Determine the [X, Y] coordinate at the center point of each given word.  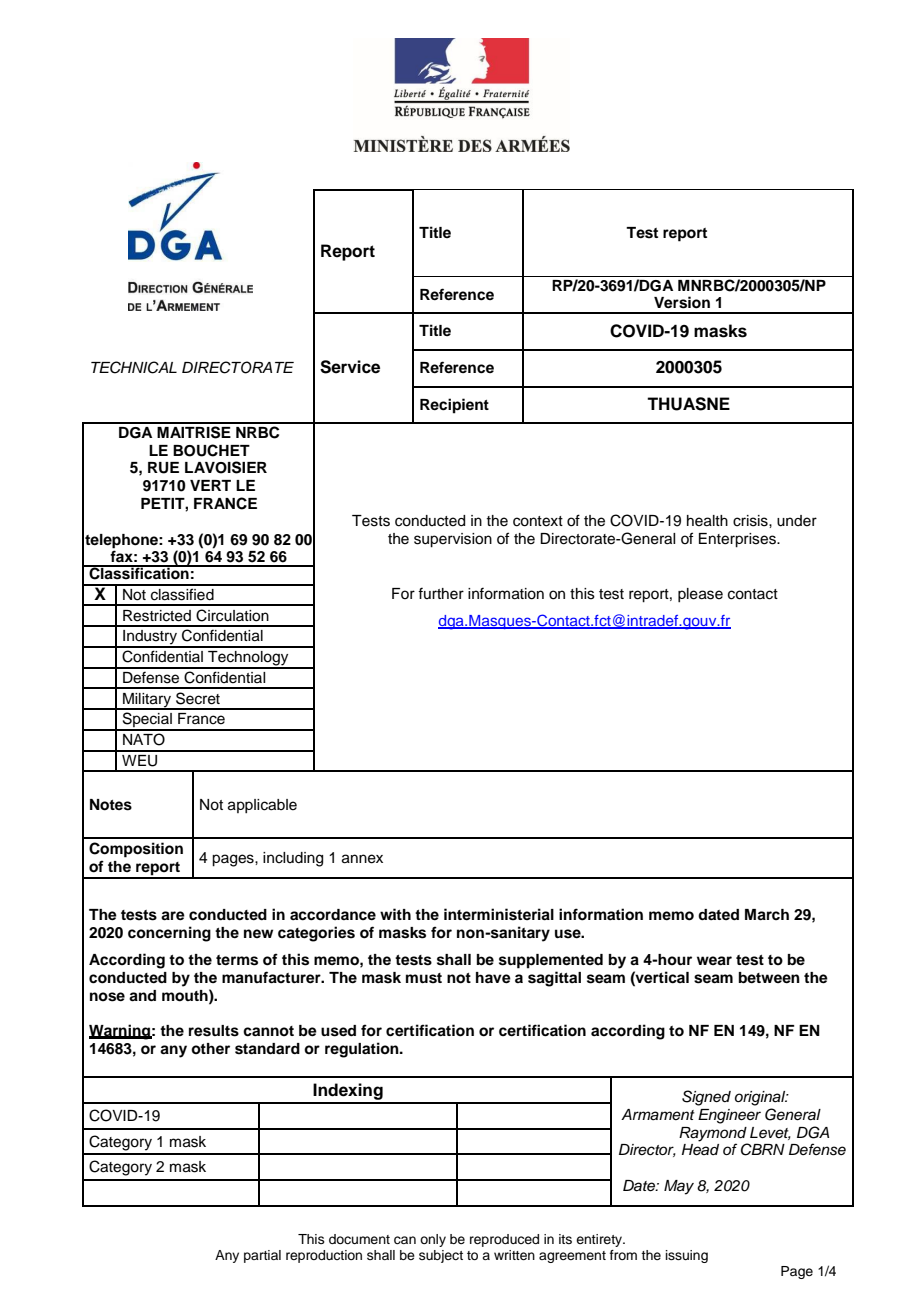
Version [682, 302]
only [433, 1240]
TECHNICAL [134, 367]
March [767, 915]
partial [262, 1256]
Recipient [454, 406]
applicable [262, 806]
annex [362, 859]
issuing [687, 1256]
